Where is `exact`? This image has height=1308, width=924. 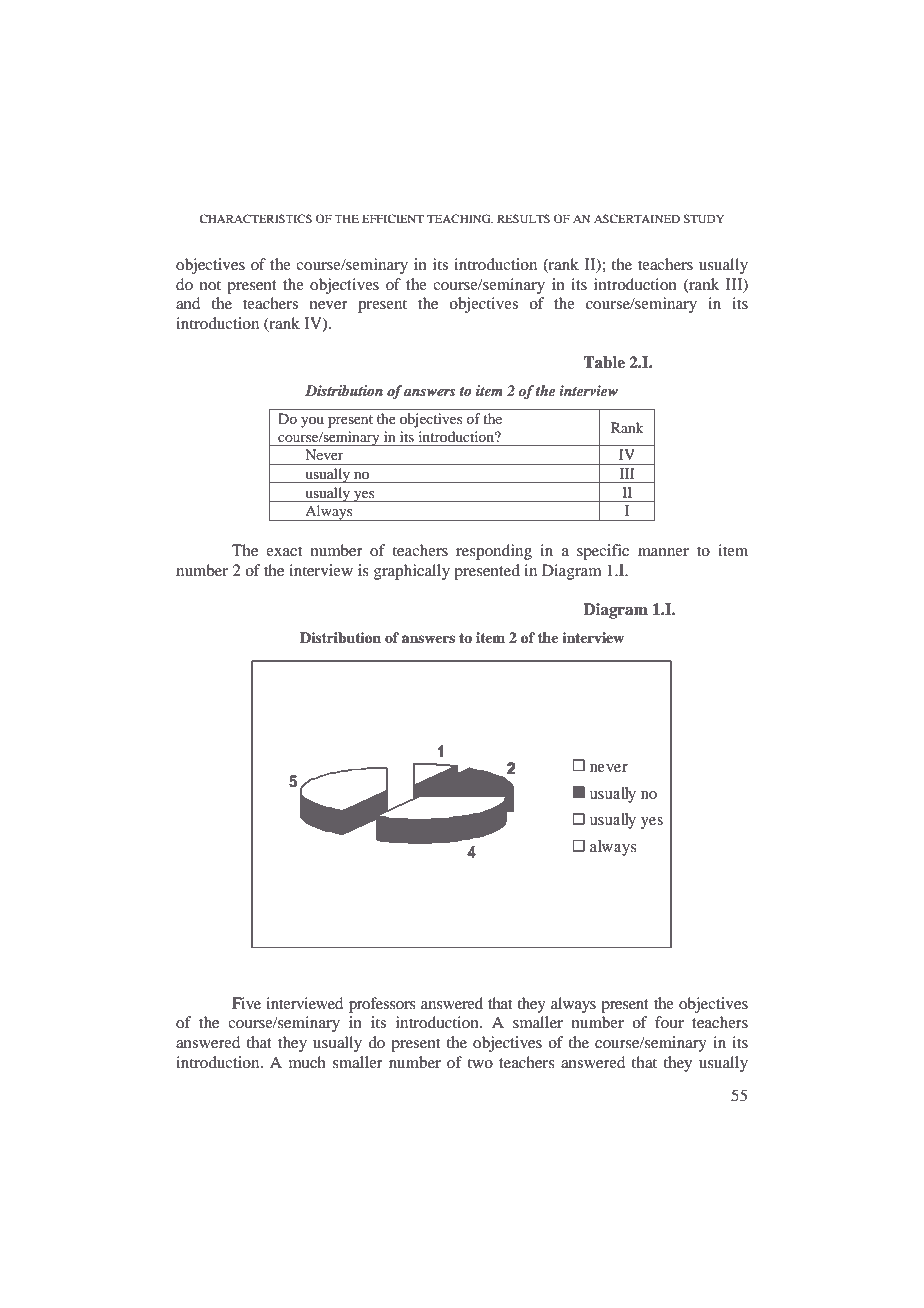 exact is located at coordinates (284, 551).
